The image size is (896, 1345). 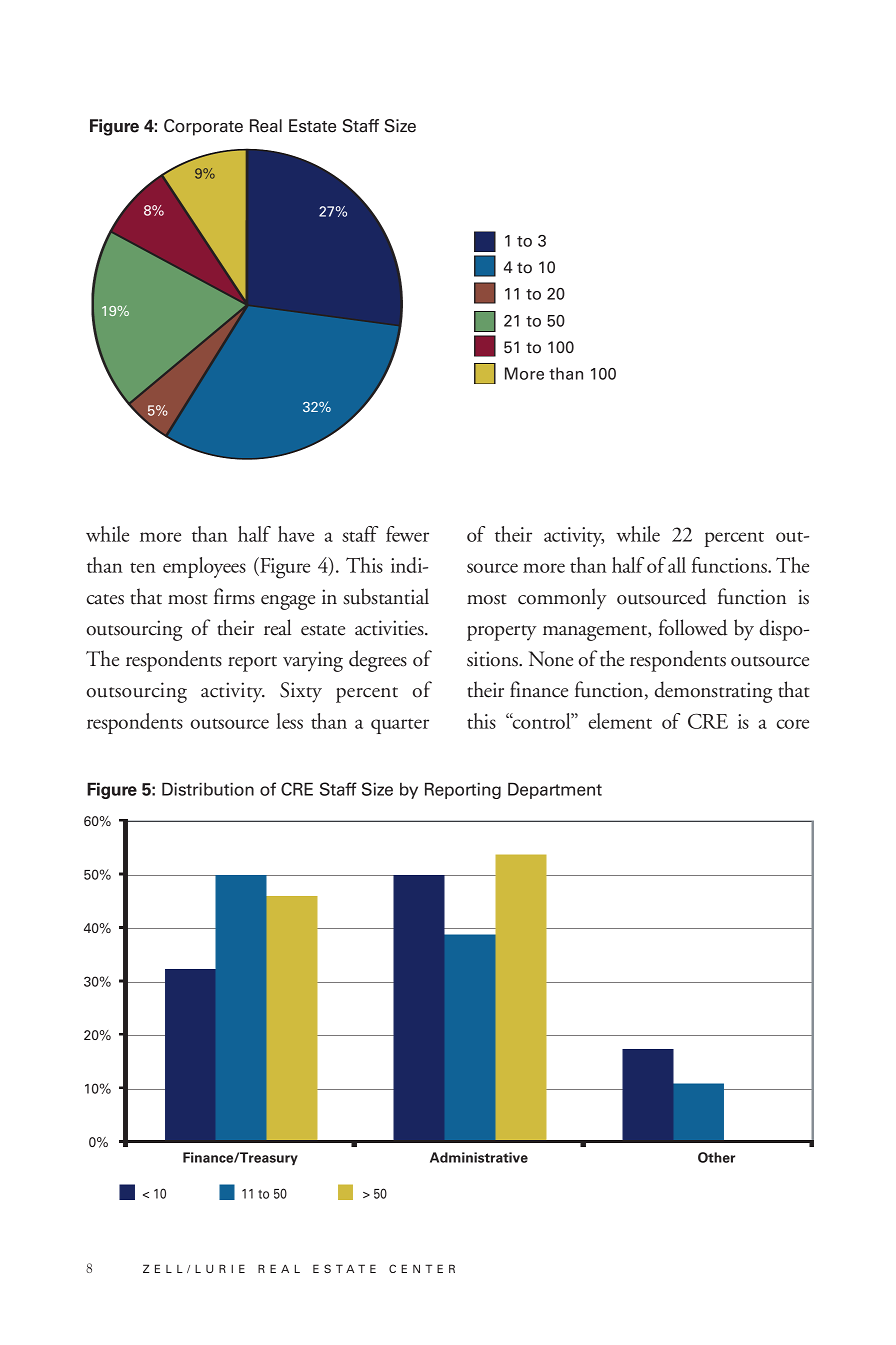 What do you see at coordinates (204, 567) in the image?
I see `employees` at bounding box center [204, 567].
